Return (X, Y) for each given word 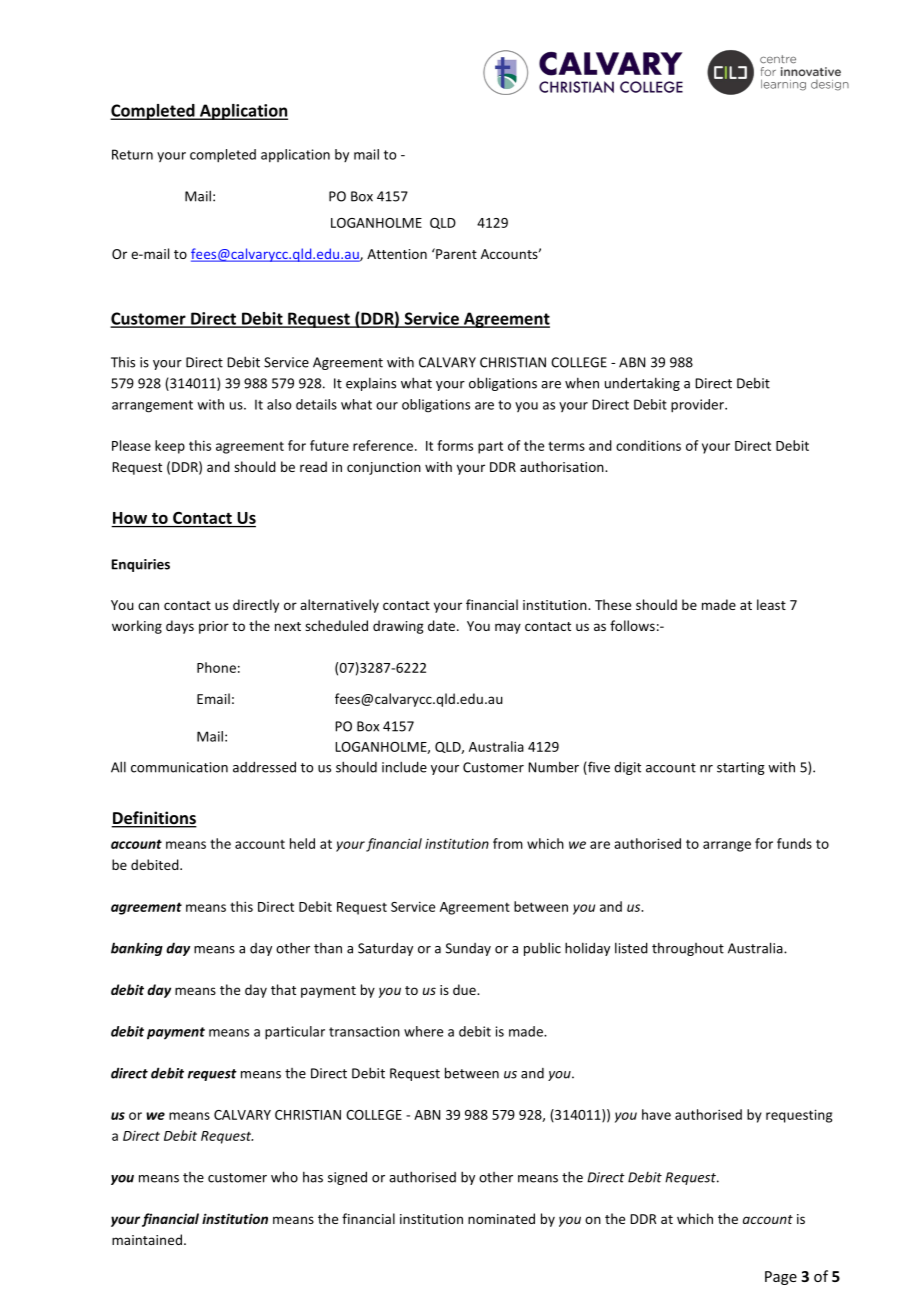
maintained (147, 1239)
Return (132, 154)
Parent (455, 253)
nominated (501, 1218)
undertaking (642, 384)
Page (781, 1278)
